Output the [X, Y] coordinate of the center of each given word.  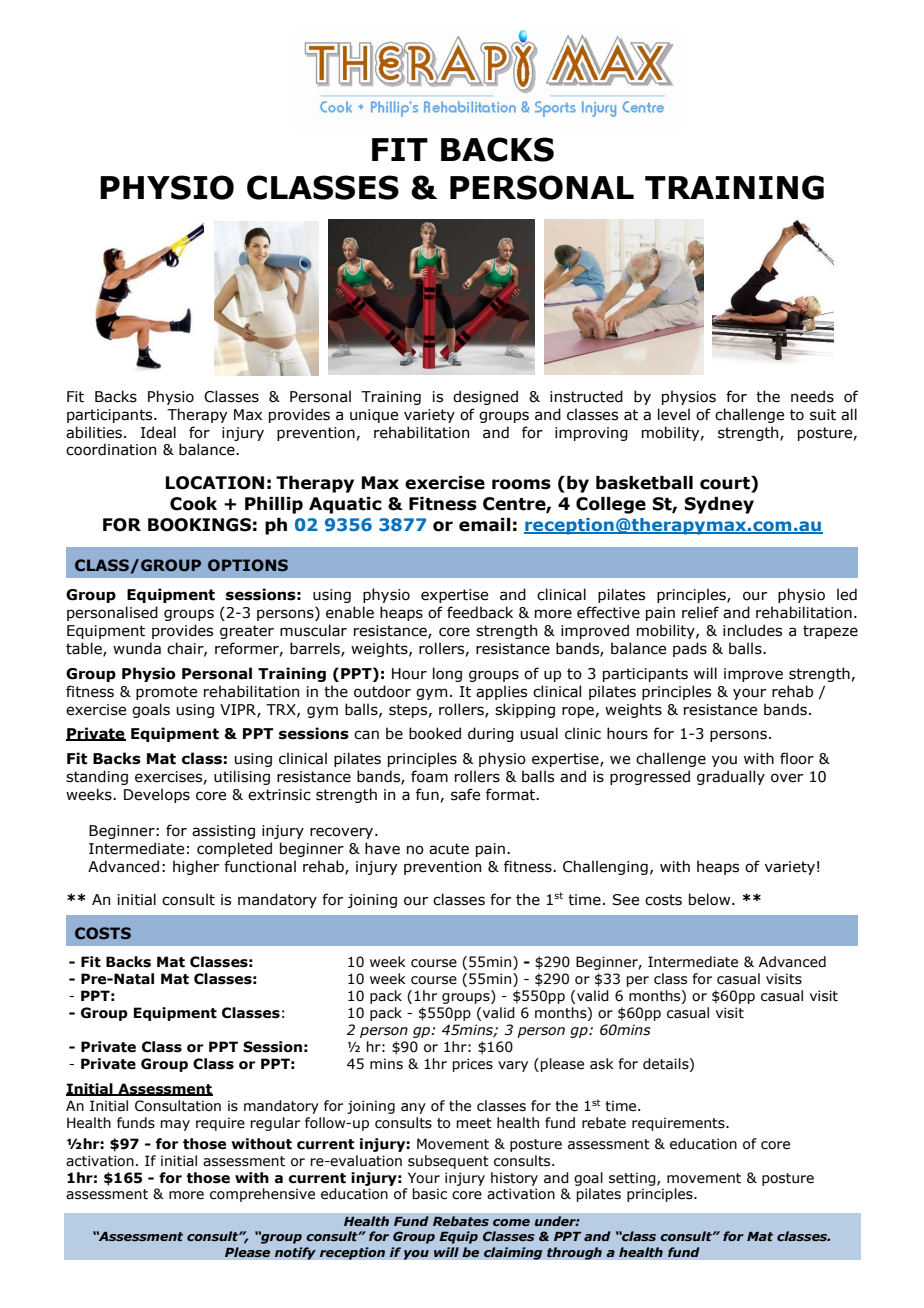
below [711, 899]
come [511, 1222]
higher [196, 867]
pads [690, 649]
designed [485, 397]
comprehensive [262, 1195]
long [447, 674]
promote [166, 693]
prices [472, 1065]
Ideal [158, 432]
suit [823, 415]
